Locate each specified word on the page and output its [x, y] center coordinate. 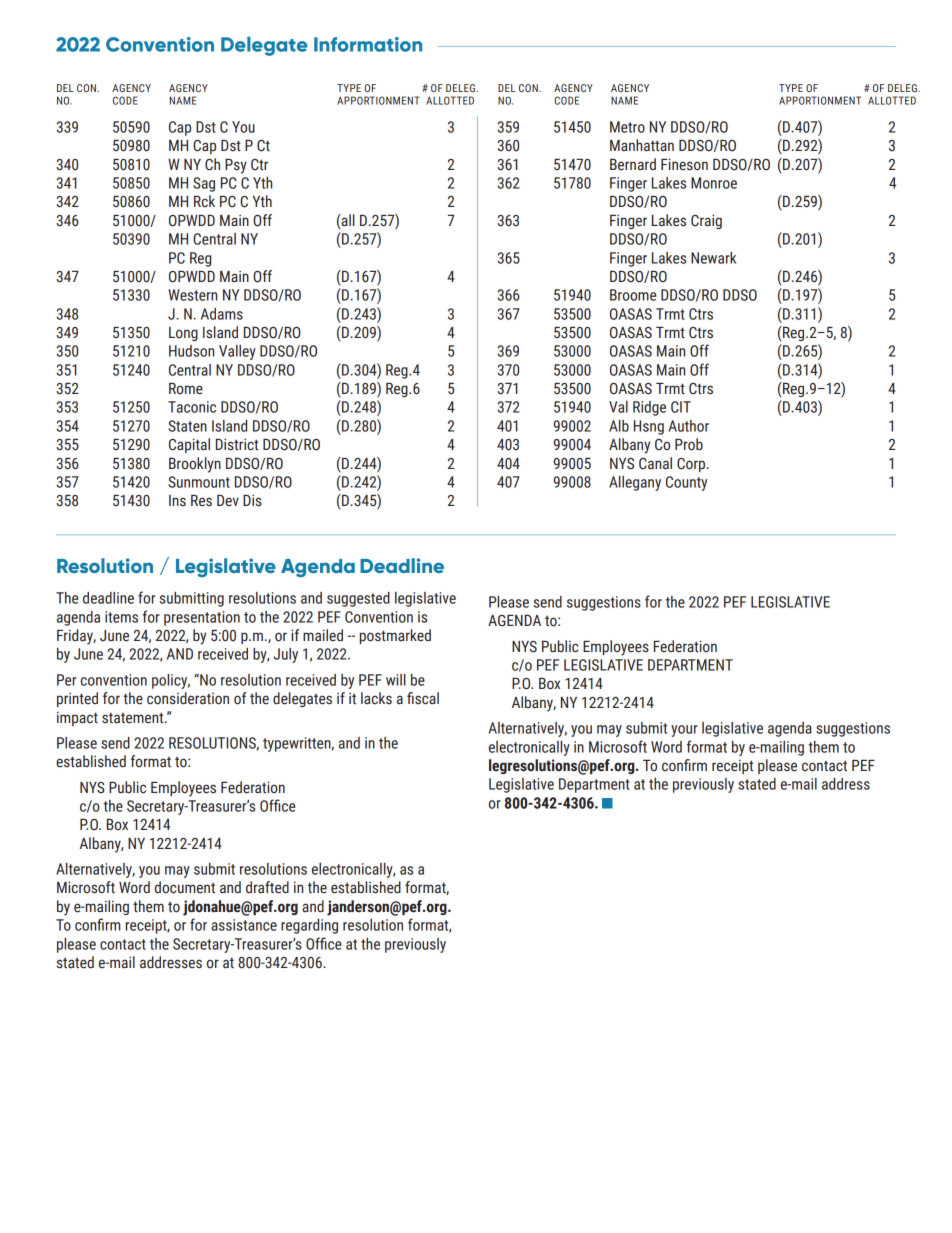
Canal [655, 463]
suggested [358, 599]
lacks [376, 698]
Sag [204, 184]
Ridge [649, 408]
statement [134, 718]
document [185, 887]
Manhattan [642, 145]
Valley [237, 352]
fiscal [423, 698]
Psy [236, 166]
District [237, 444]
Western [192, 295]
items [121, 617]
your [684, 731]
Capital [189, 445]
